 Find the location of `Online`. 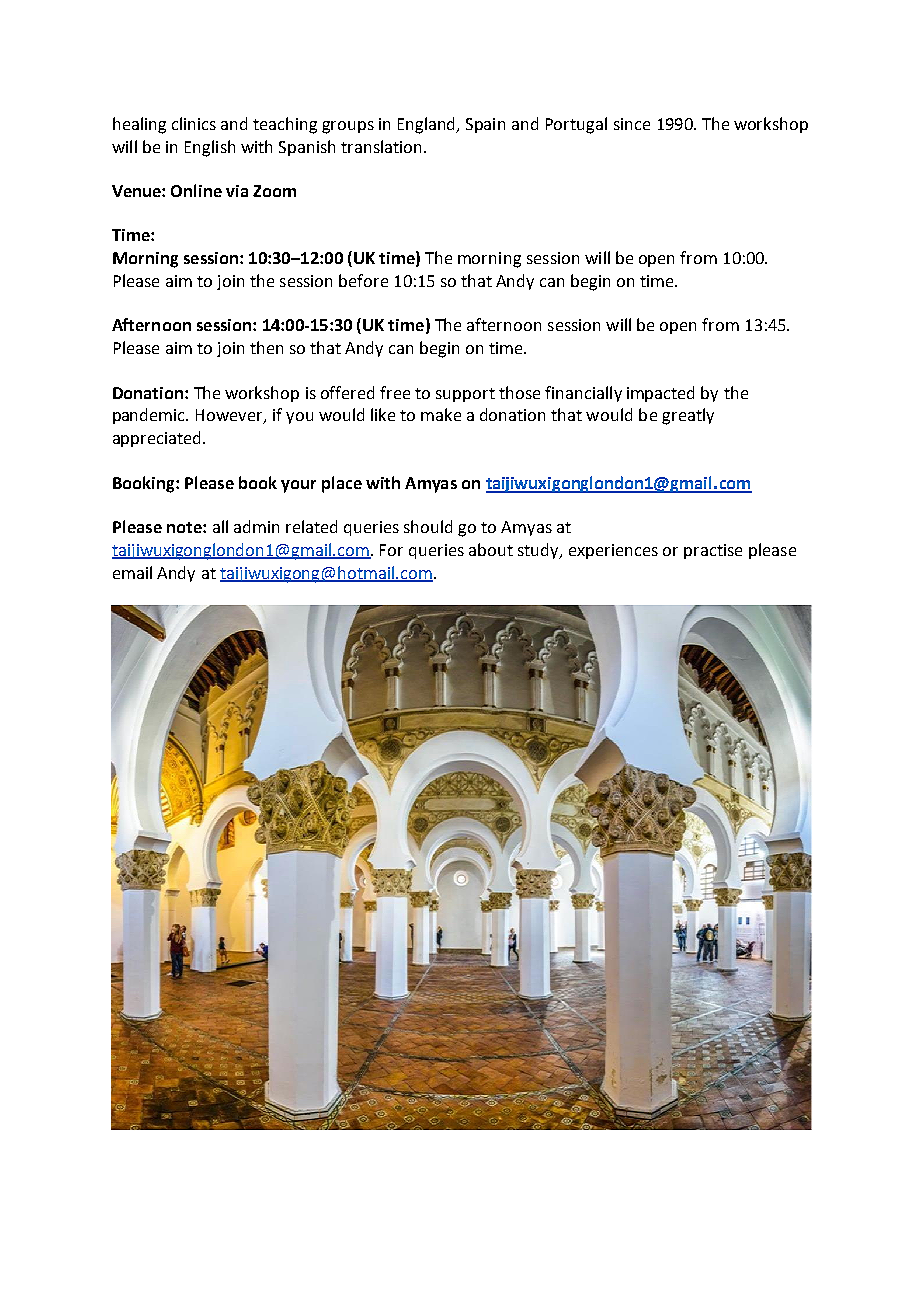

Online is located at coordinates (196, 190).
